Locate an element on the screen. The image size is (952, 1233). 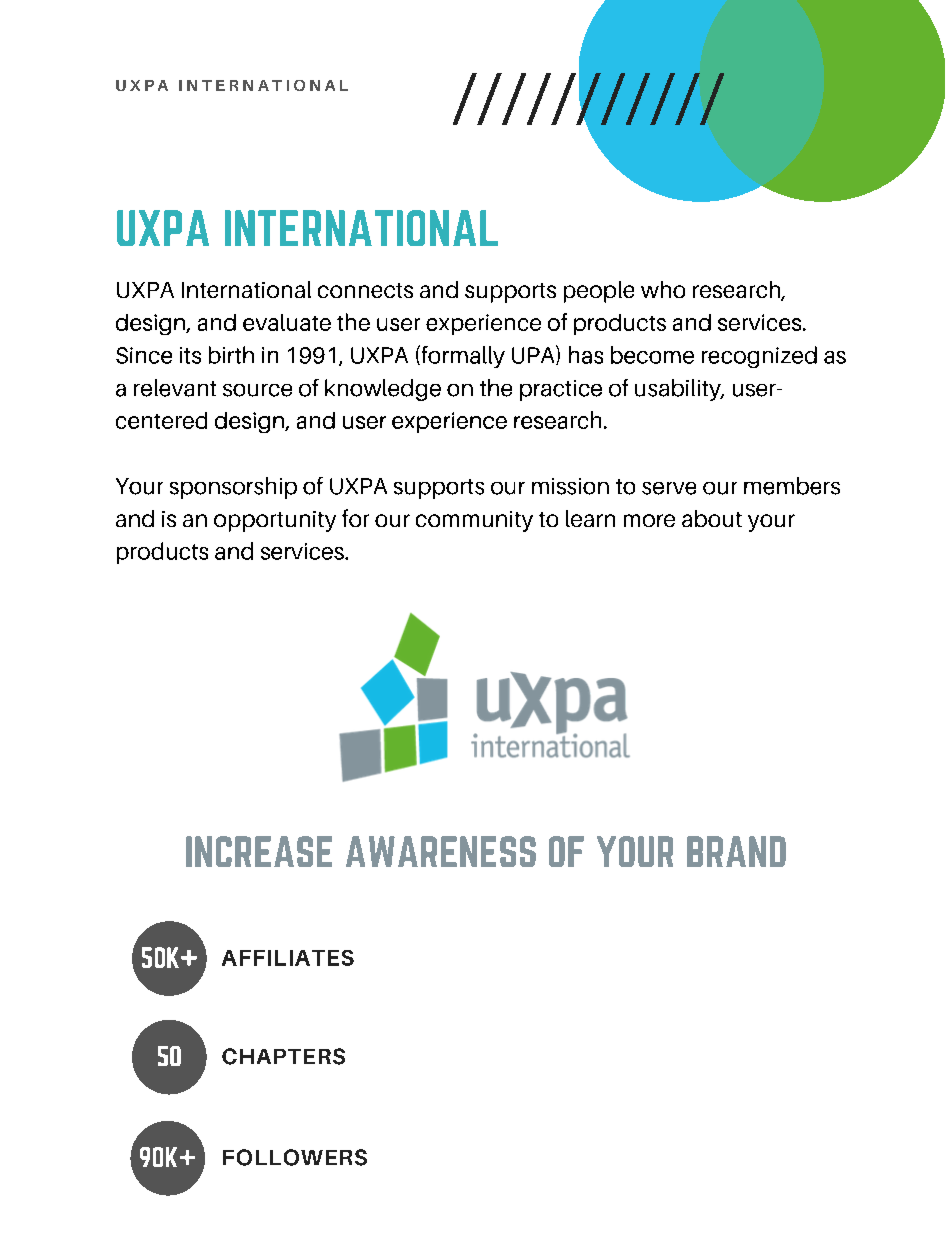
BRAND is located at coordinates (736, 851).
